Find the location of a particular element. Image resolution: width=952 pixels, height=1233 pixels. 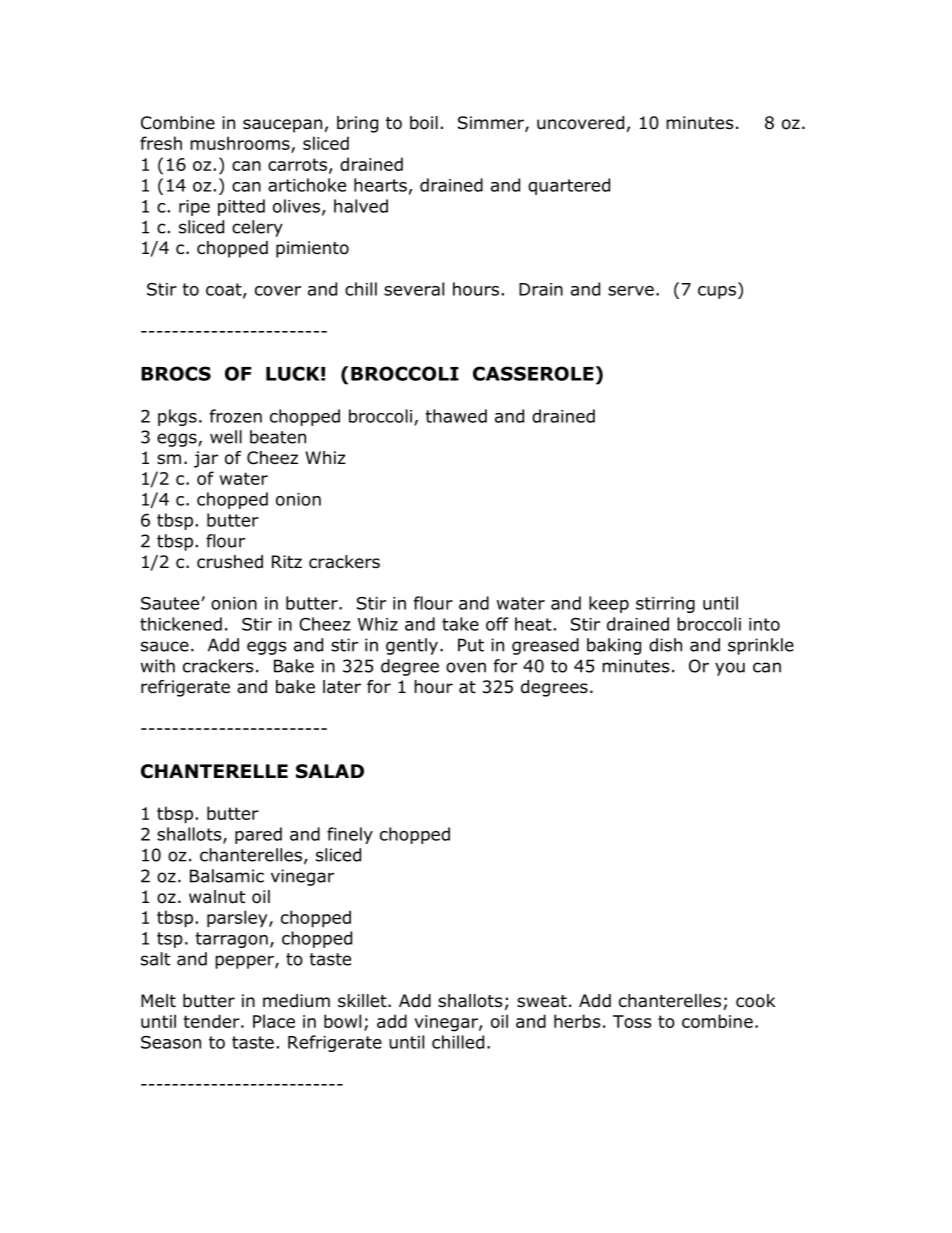

sweat is located at coordinates (542, 1001).
